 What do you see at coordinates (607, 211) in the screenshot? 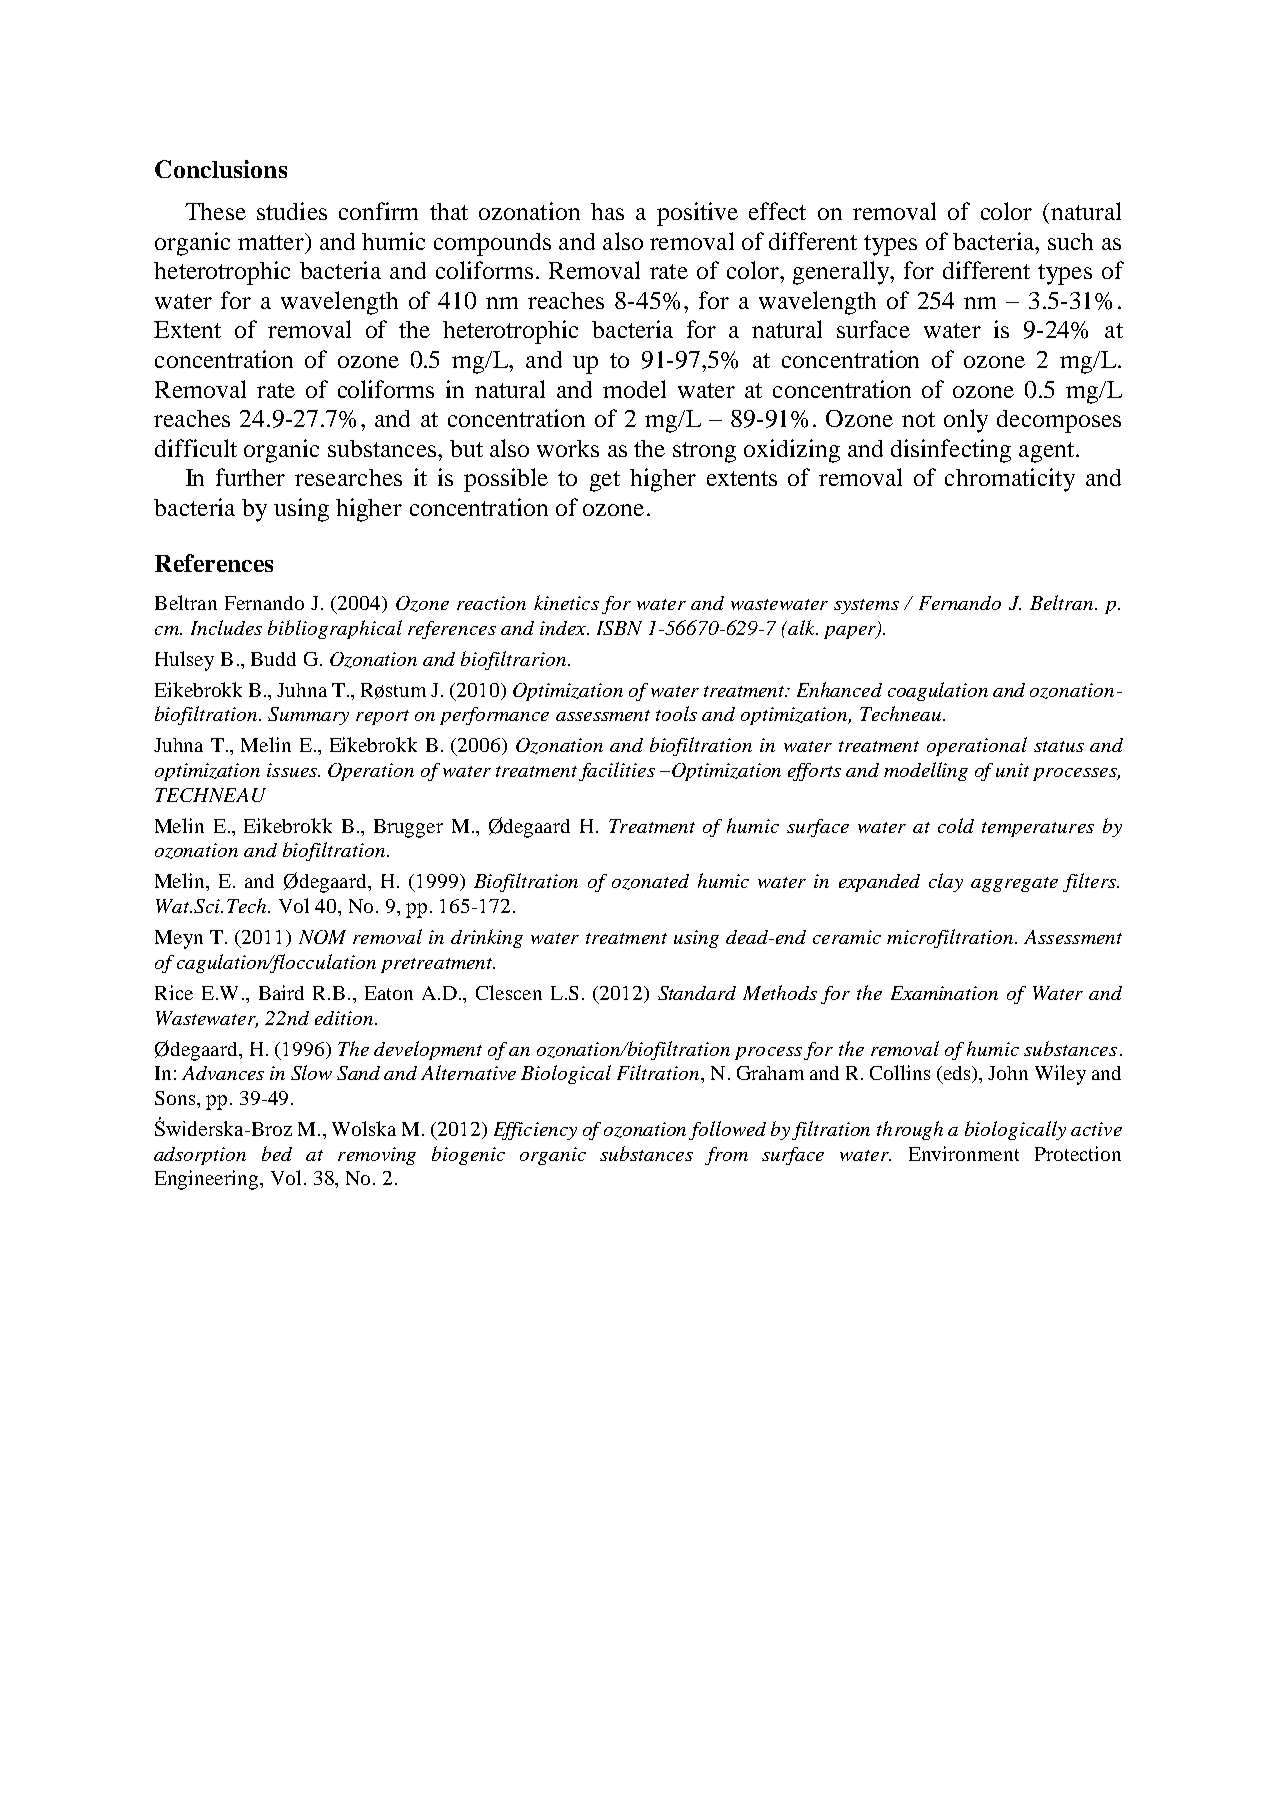
I see `has` at bounding box center [607, 211].
